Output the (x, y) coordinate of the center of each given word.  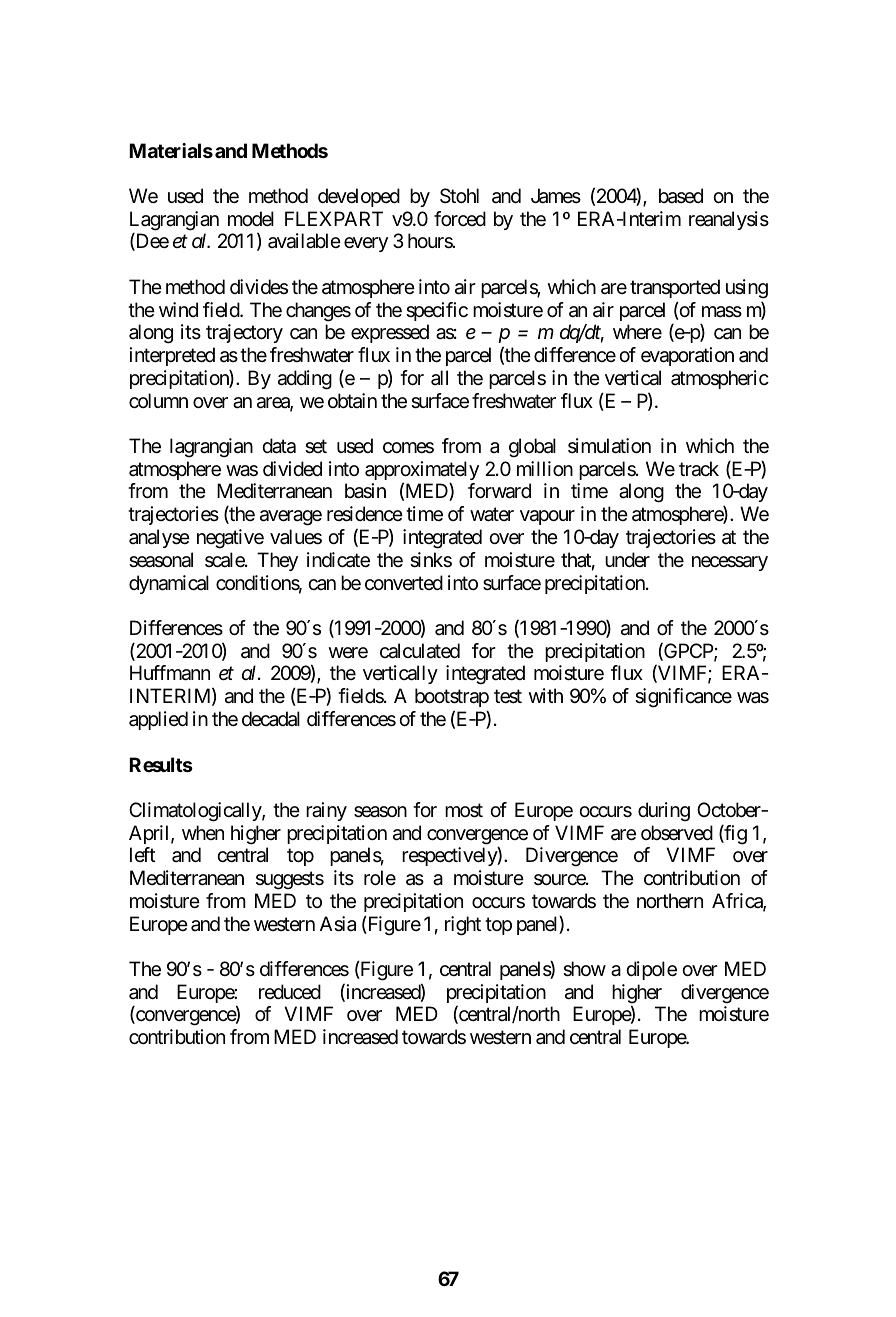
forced (460, 218)
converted (404, 582)
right (463, 926)
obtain (352, 401)
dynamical (169, 584)
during (664, 812)
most (464, 811)
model (251, 219)
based (681, 196)
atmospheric (720, 379)
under (627, 559)
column (158, 401)
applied (158, 720)
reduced (290, 991)
